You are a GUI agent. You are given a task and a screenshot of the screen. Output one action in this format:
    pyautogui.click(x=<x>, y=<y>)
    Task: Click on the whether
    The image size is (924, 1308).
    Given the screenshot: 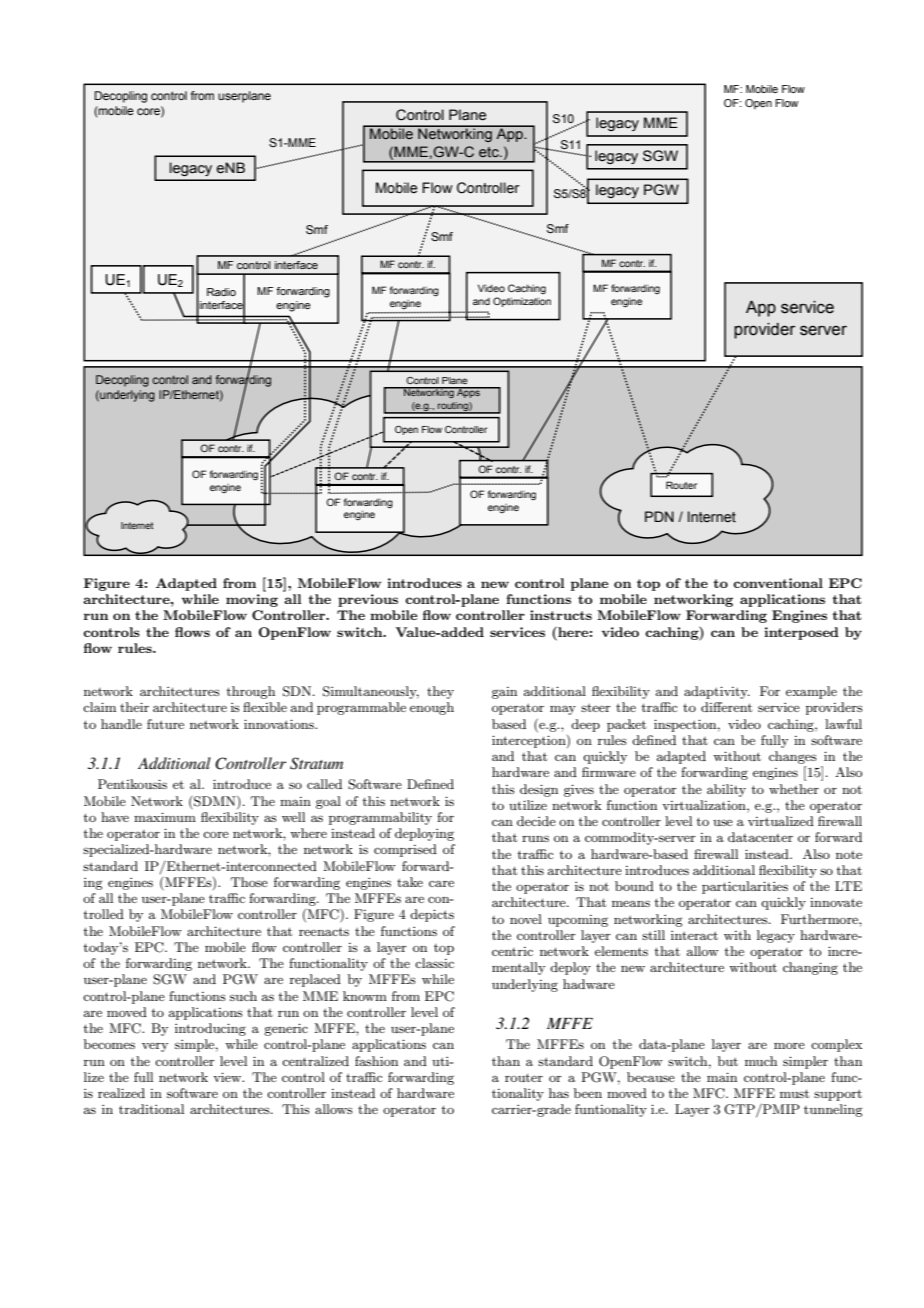 What is the action you would take?
    pyautogui.click(x=794, y=789)
